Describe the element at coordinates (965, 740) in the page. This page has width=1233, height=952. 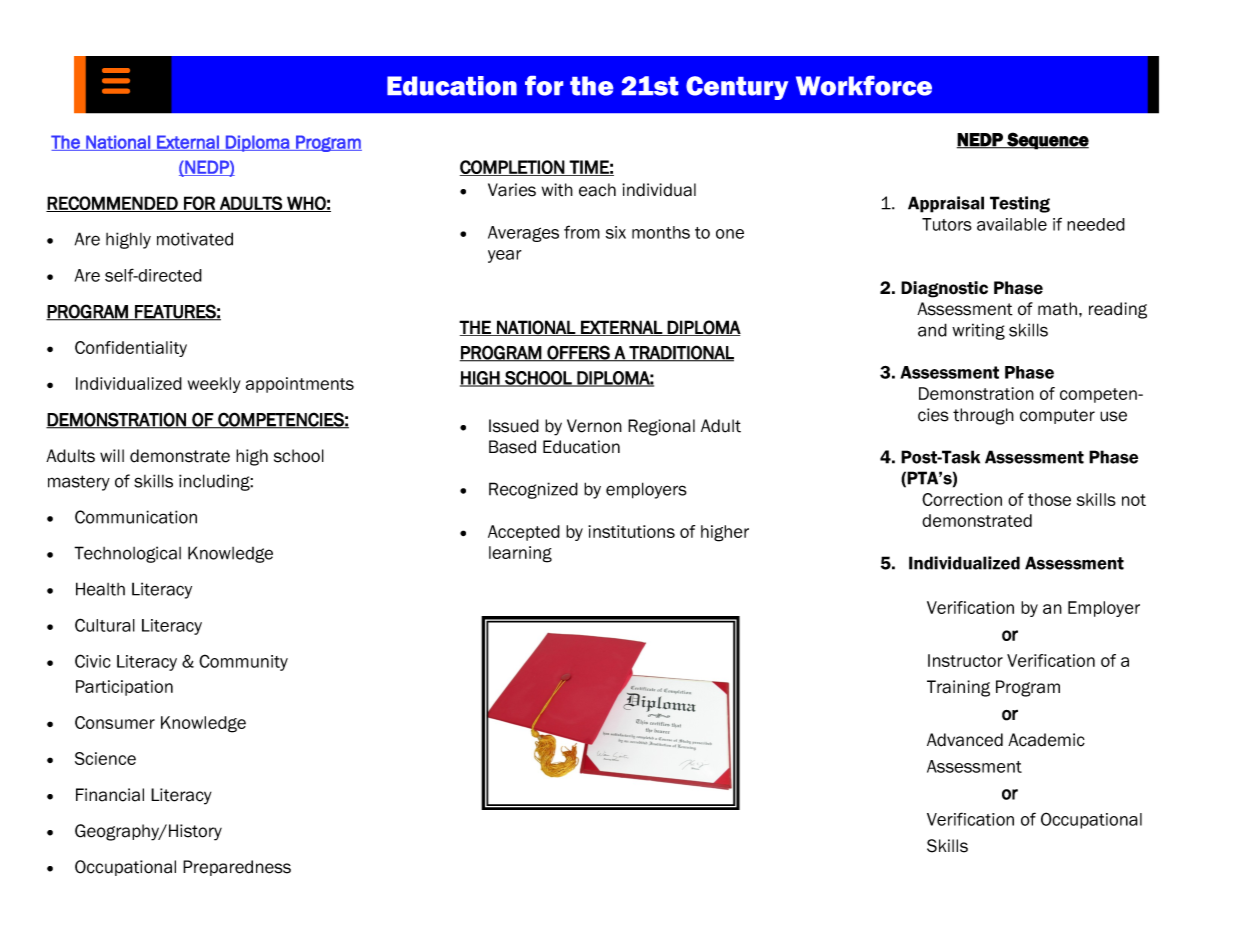
I see `Advanced` at that location.
